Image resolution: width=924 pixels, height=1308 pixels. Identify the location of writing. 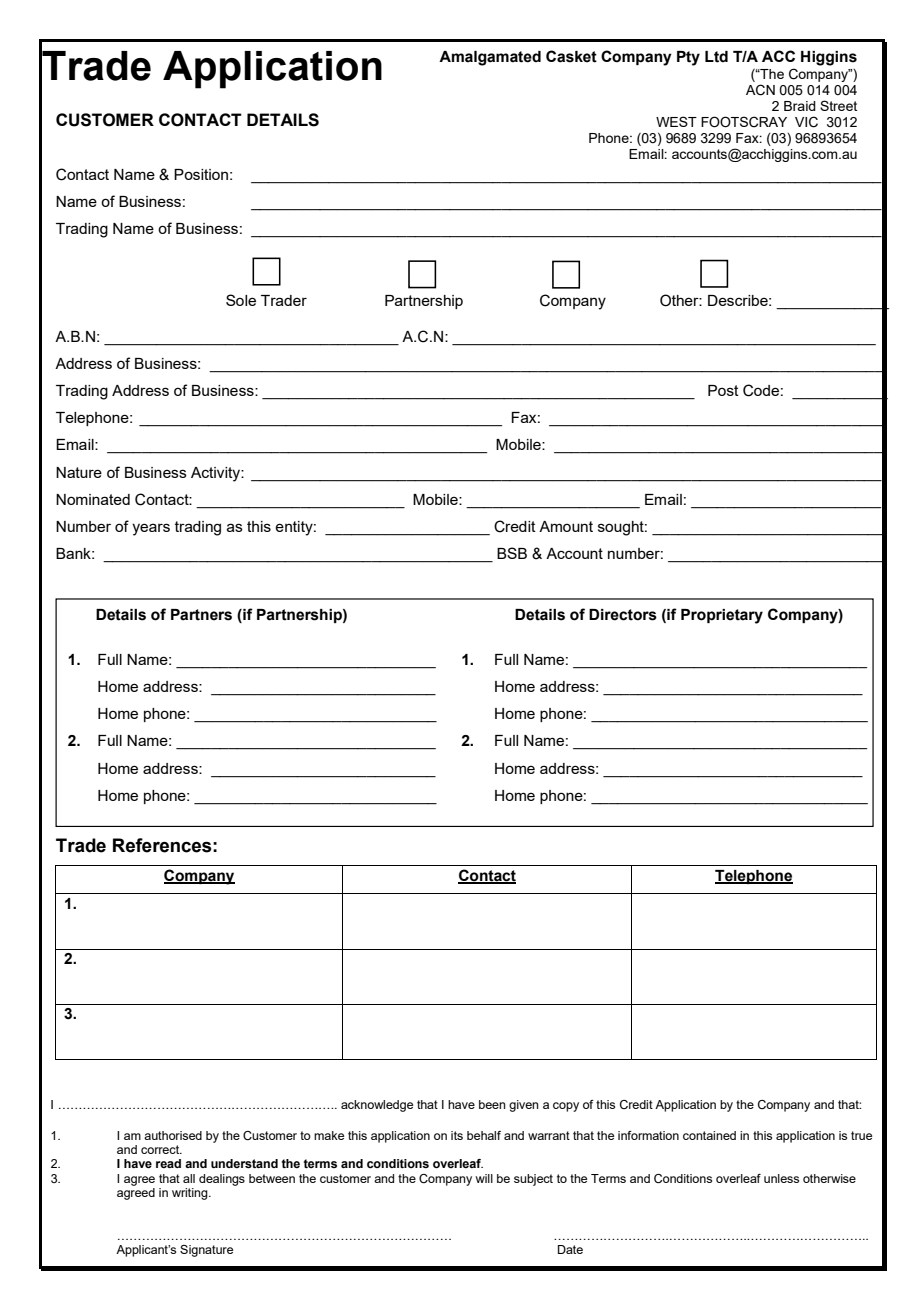
(191, 1194).
